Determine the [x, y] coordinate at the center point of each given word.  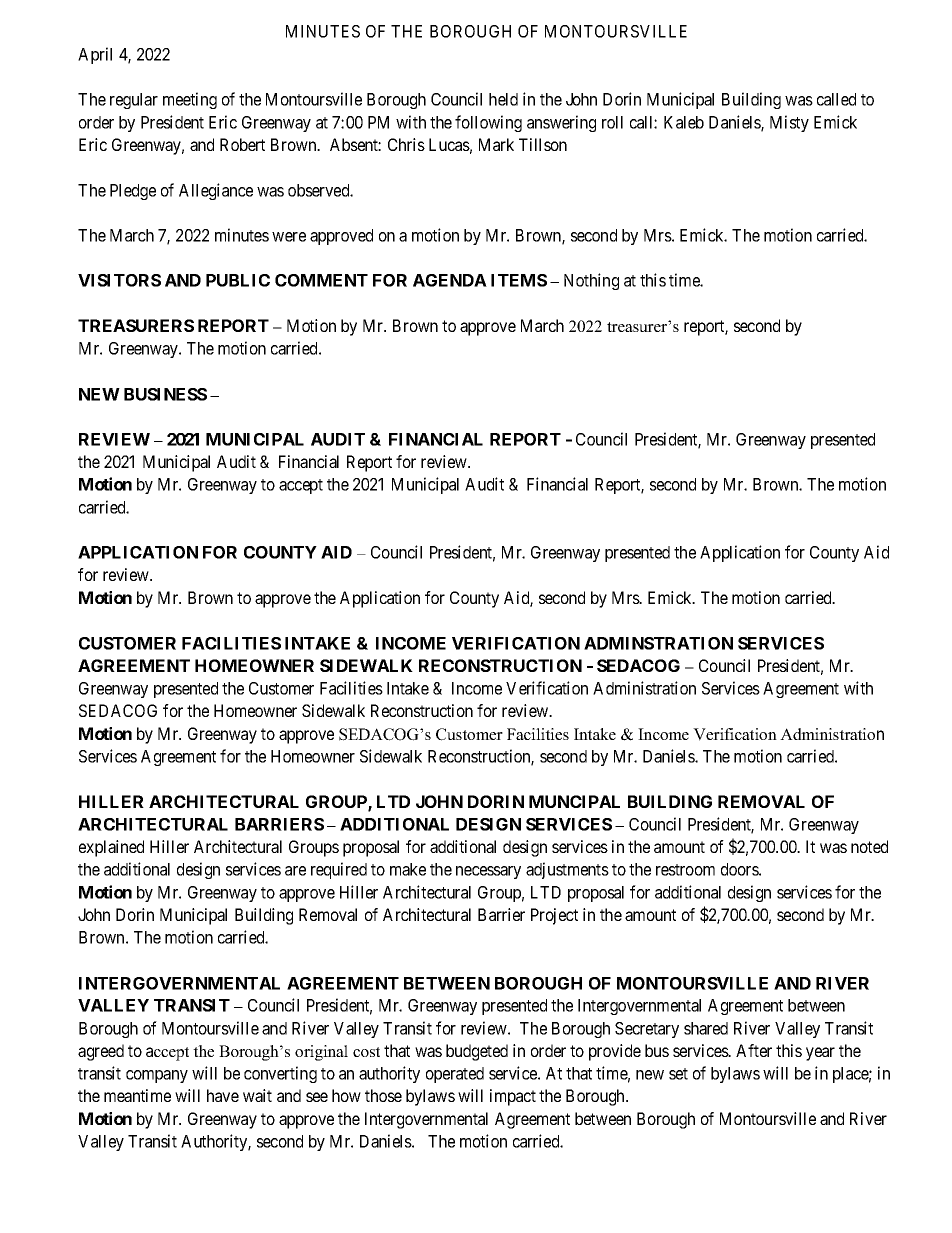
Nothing [591, 281]
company [157, 1076]
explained [111, 848]
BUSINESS [165, 394]
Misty [789, 123]
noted [869, 846]
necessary [488, 872]
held [503, 99]
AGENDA [450, 280]
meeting [190, 100]
